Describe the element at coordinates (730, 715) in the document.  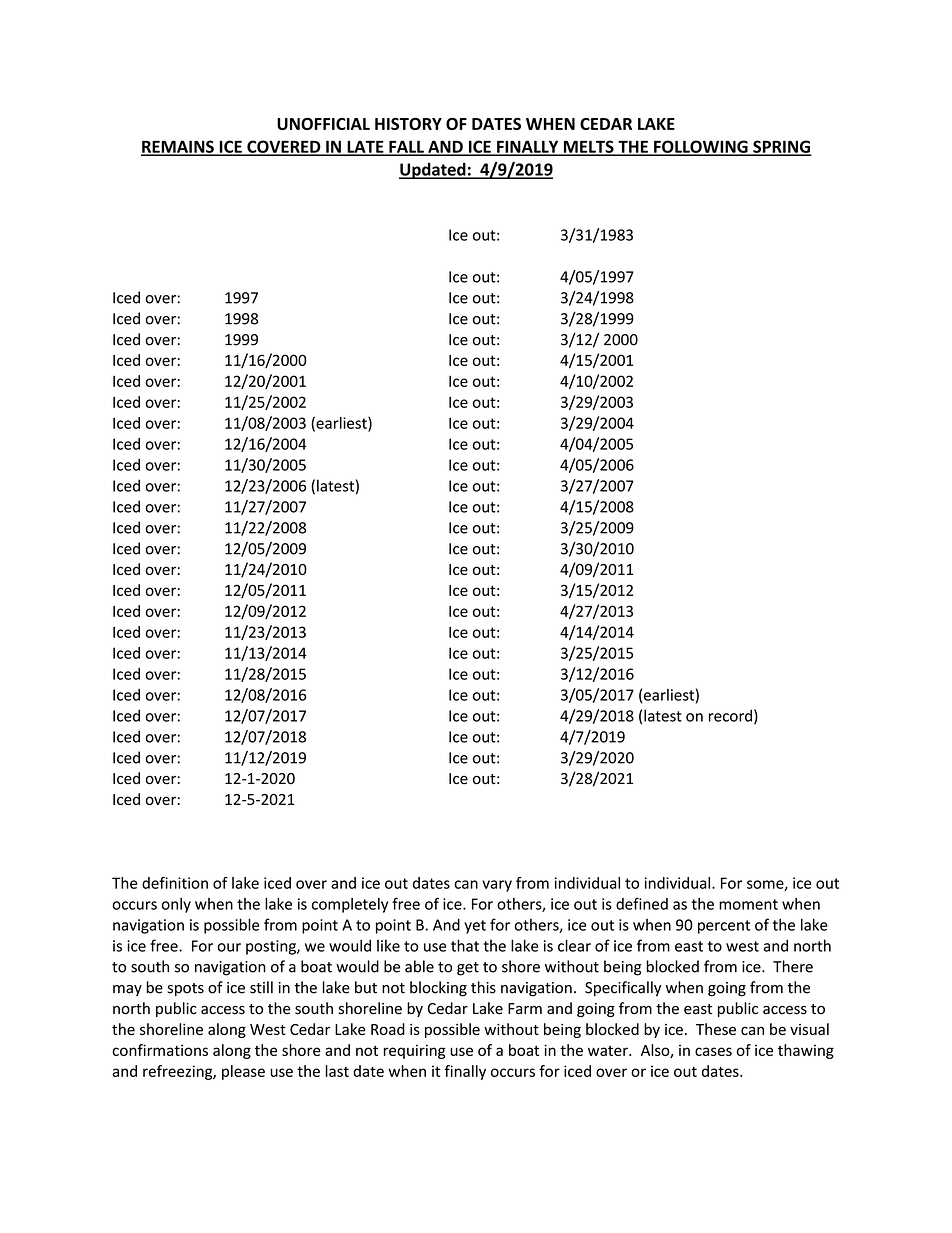
I see `record` at that location.
